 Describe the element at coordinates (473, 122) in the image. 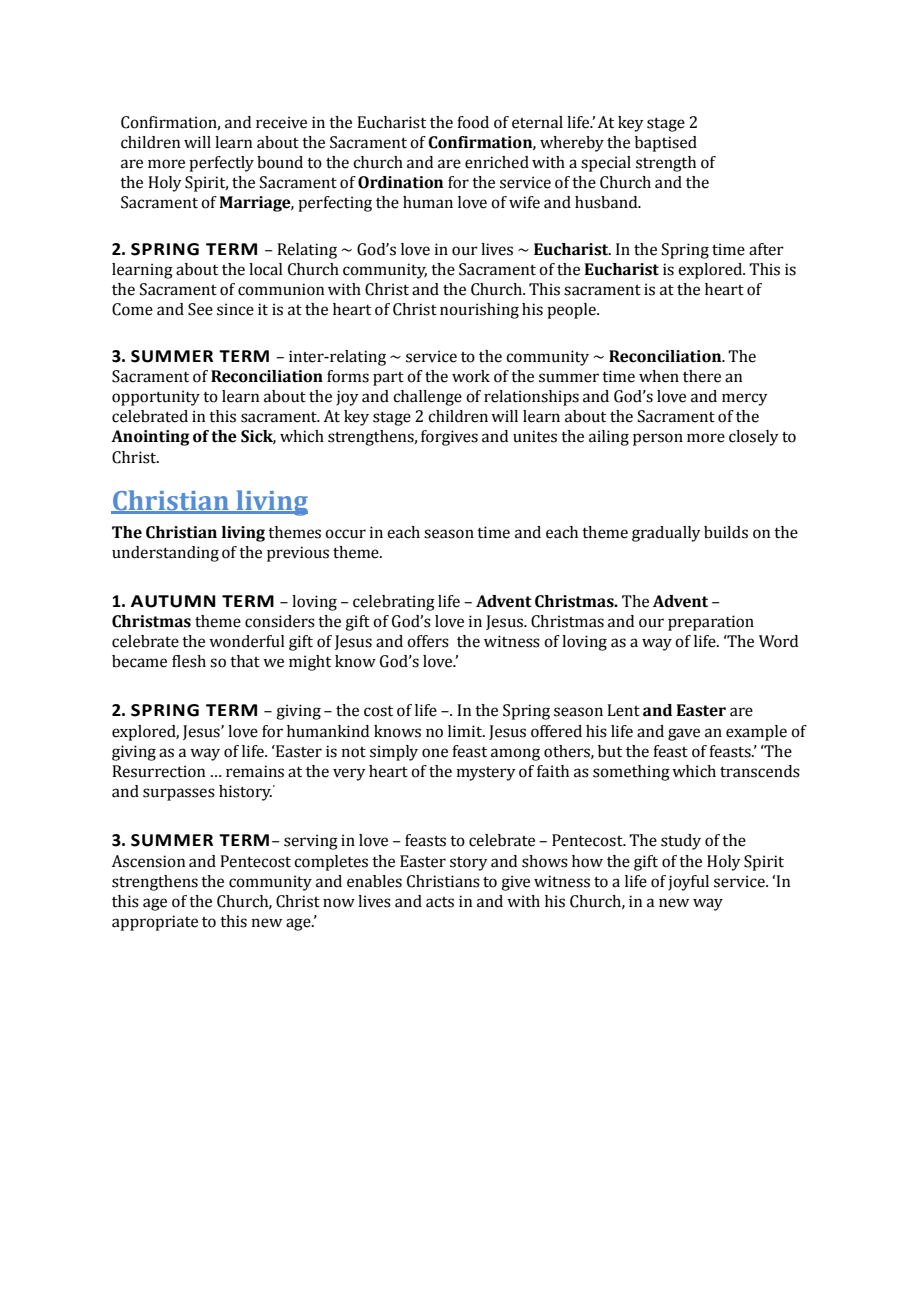

I see `food` at that location.
